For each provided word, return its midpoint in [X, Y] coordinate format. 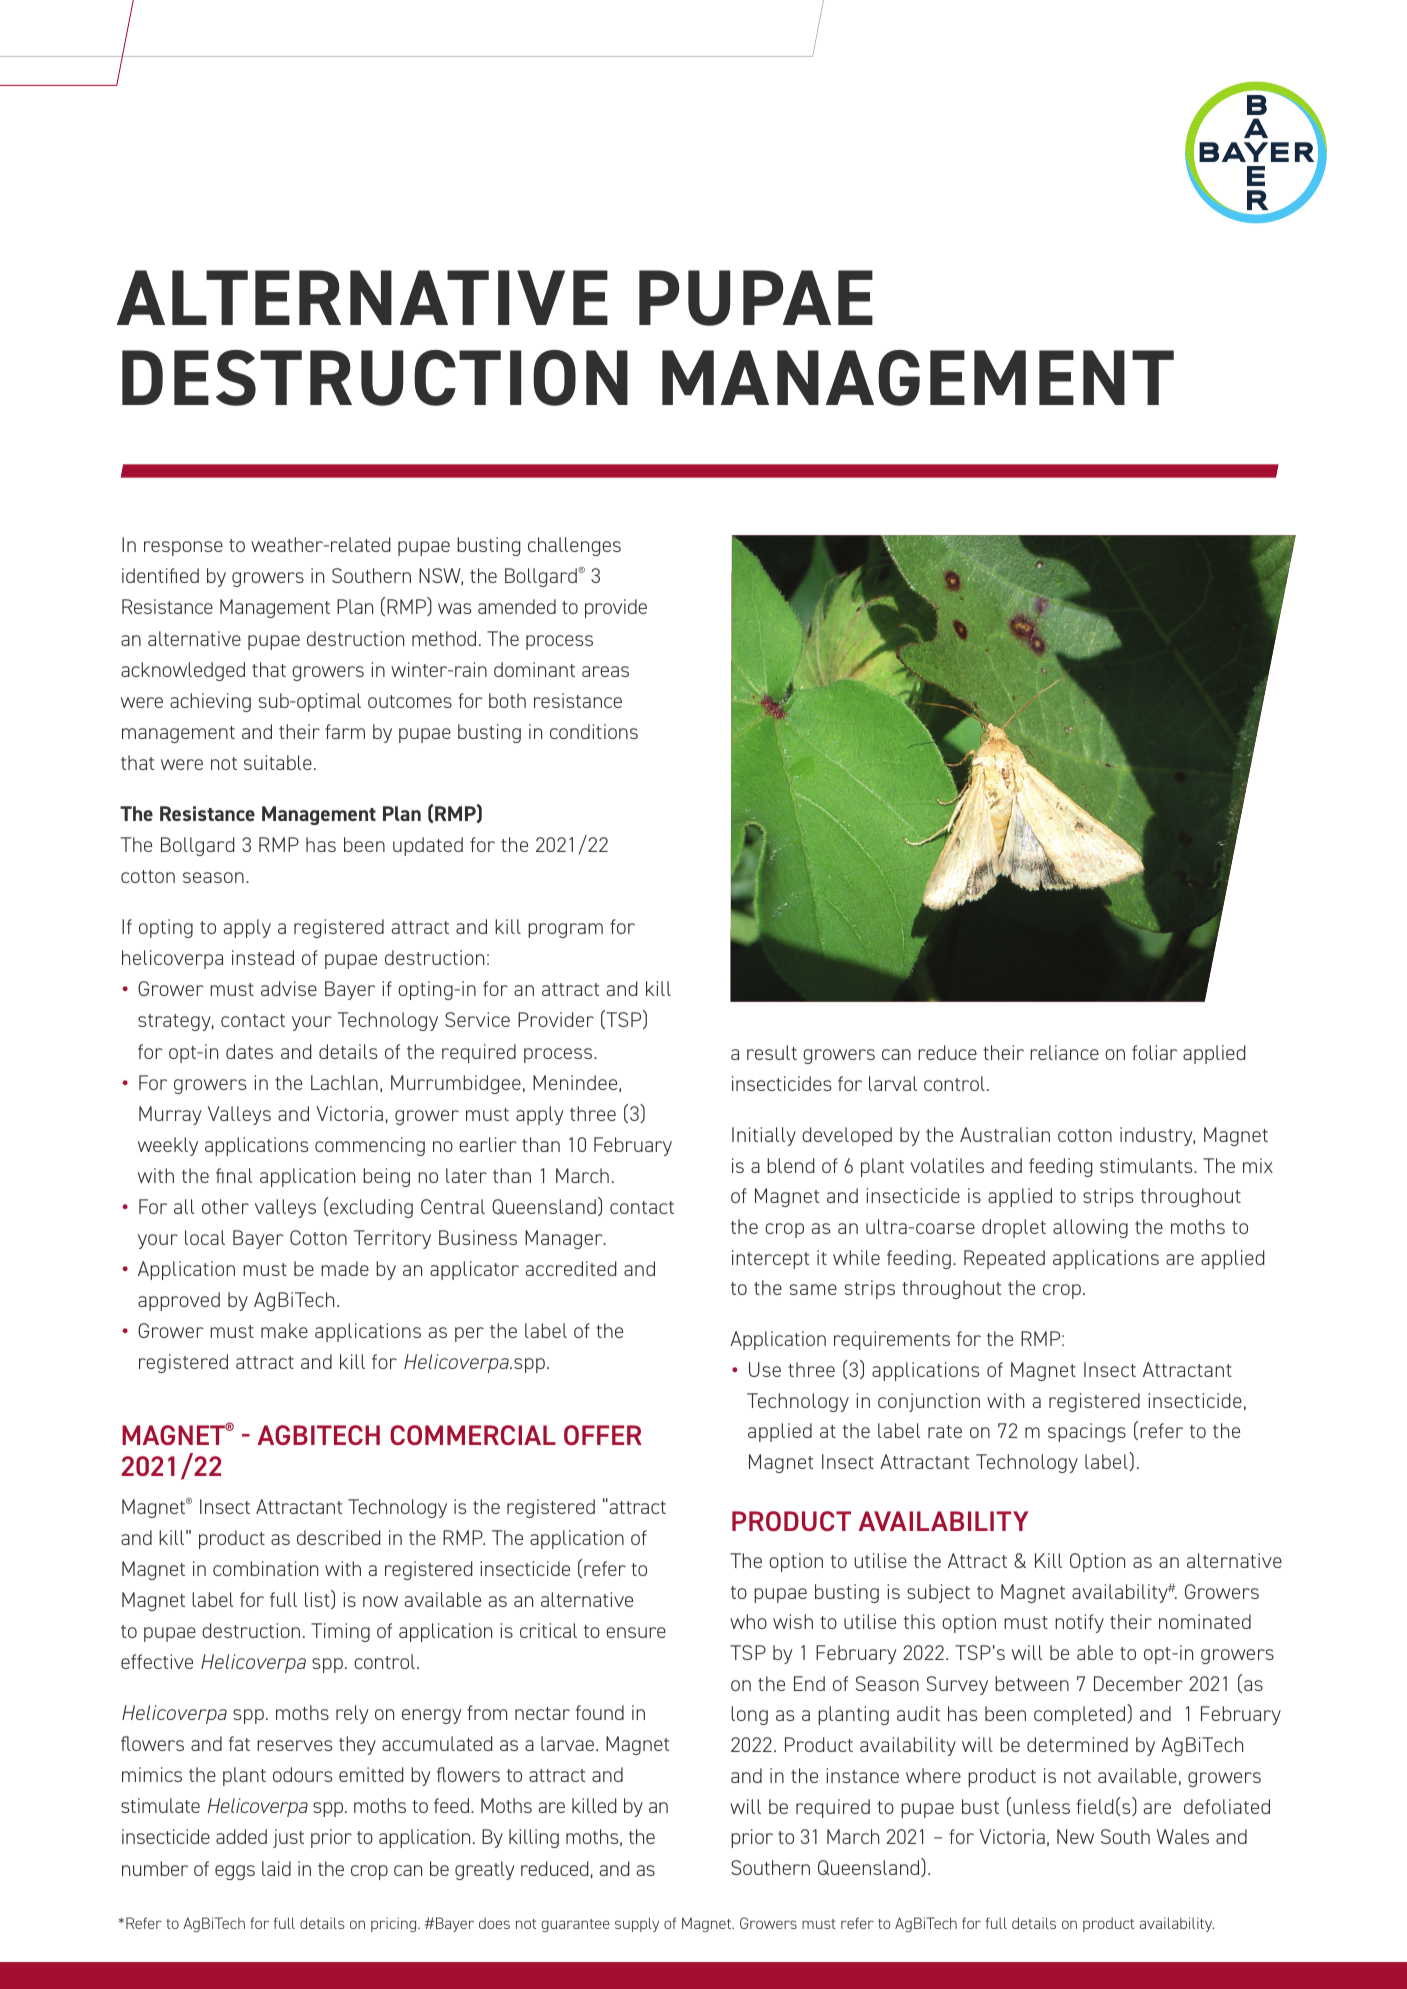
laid [276, 1868]
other [225, 1206]
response [183, 548]
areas [605, 671]
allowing [1090, 1228]
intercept [770, 1259]
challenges [574, 546]
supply [637, 1924]
